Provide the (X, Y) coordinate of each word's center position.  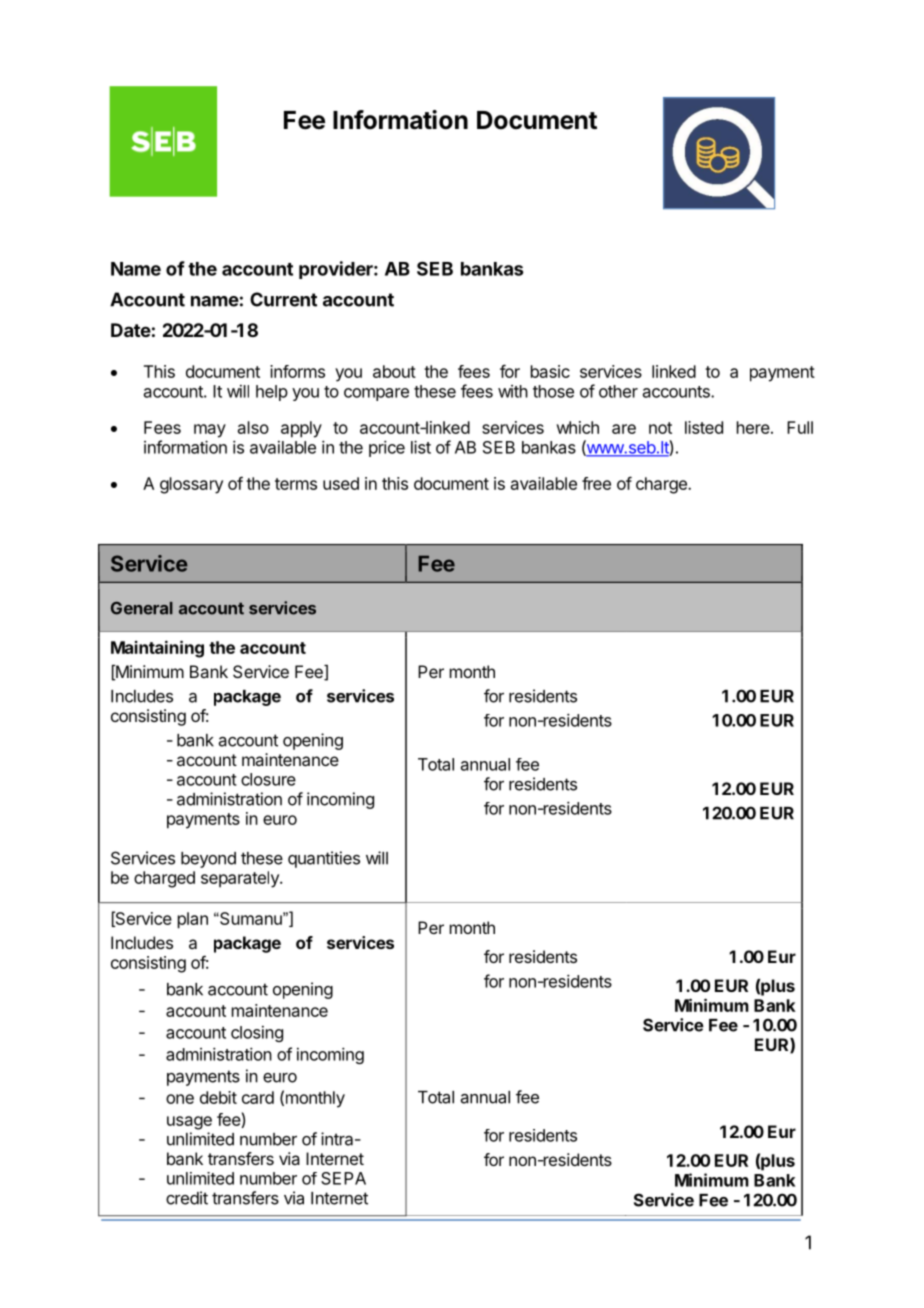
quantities (324, 859)
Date (131, 330)
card (258, 1097)
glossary (191, 485)
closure (268, 779)
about (394, 371)
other (618, 391)
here (753, 427)
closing (257, 1034)
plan (193, 920)
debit (218, 1097)
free (596, 483)
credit (187, 1198)
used (341, 483)
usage (189, 1123)
